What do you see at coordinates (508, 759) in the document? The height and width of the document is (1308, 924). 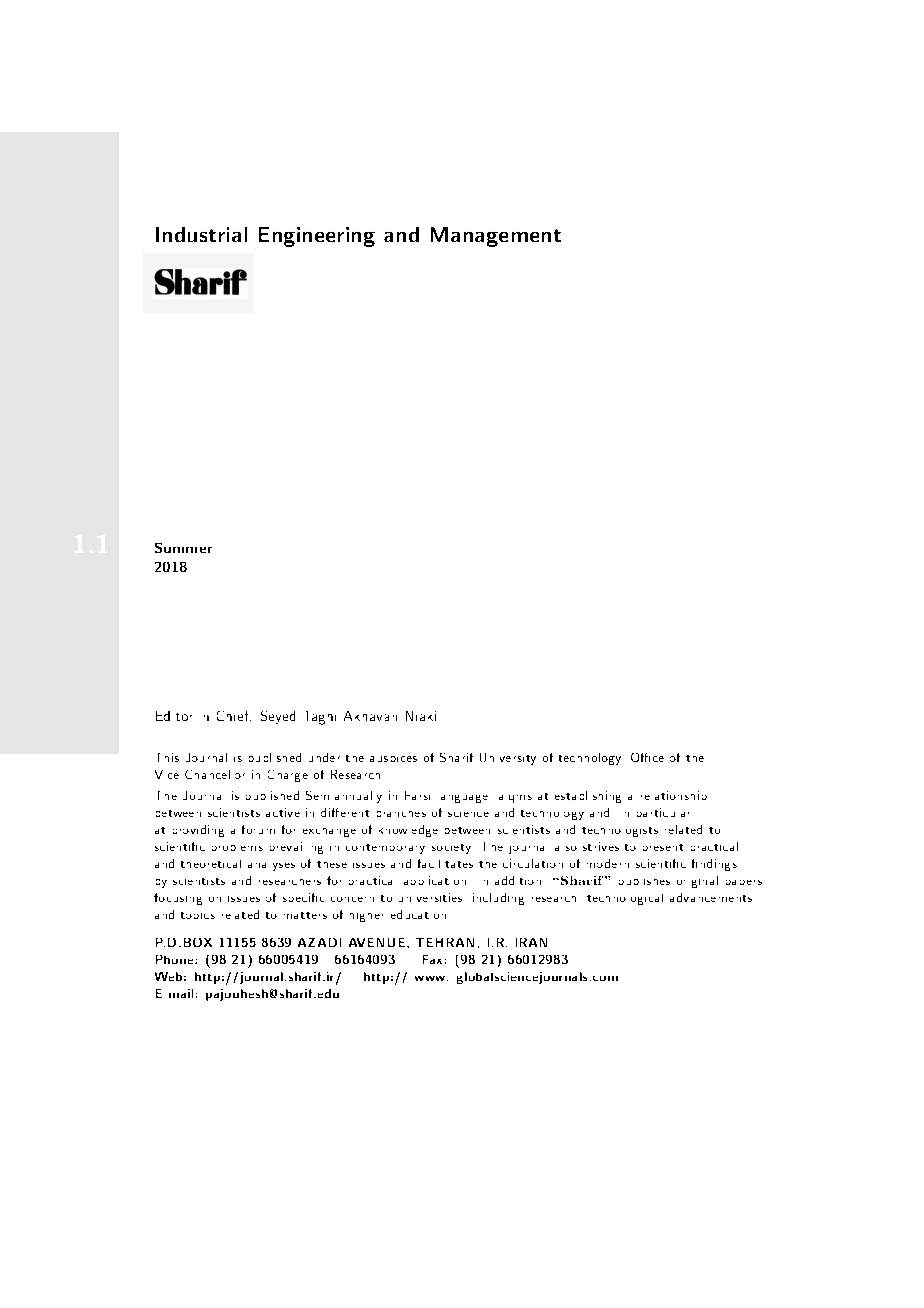 I see `University` at bounding box center [508, 759].
